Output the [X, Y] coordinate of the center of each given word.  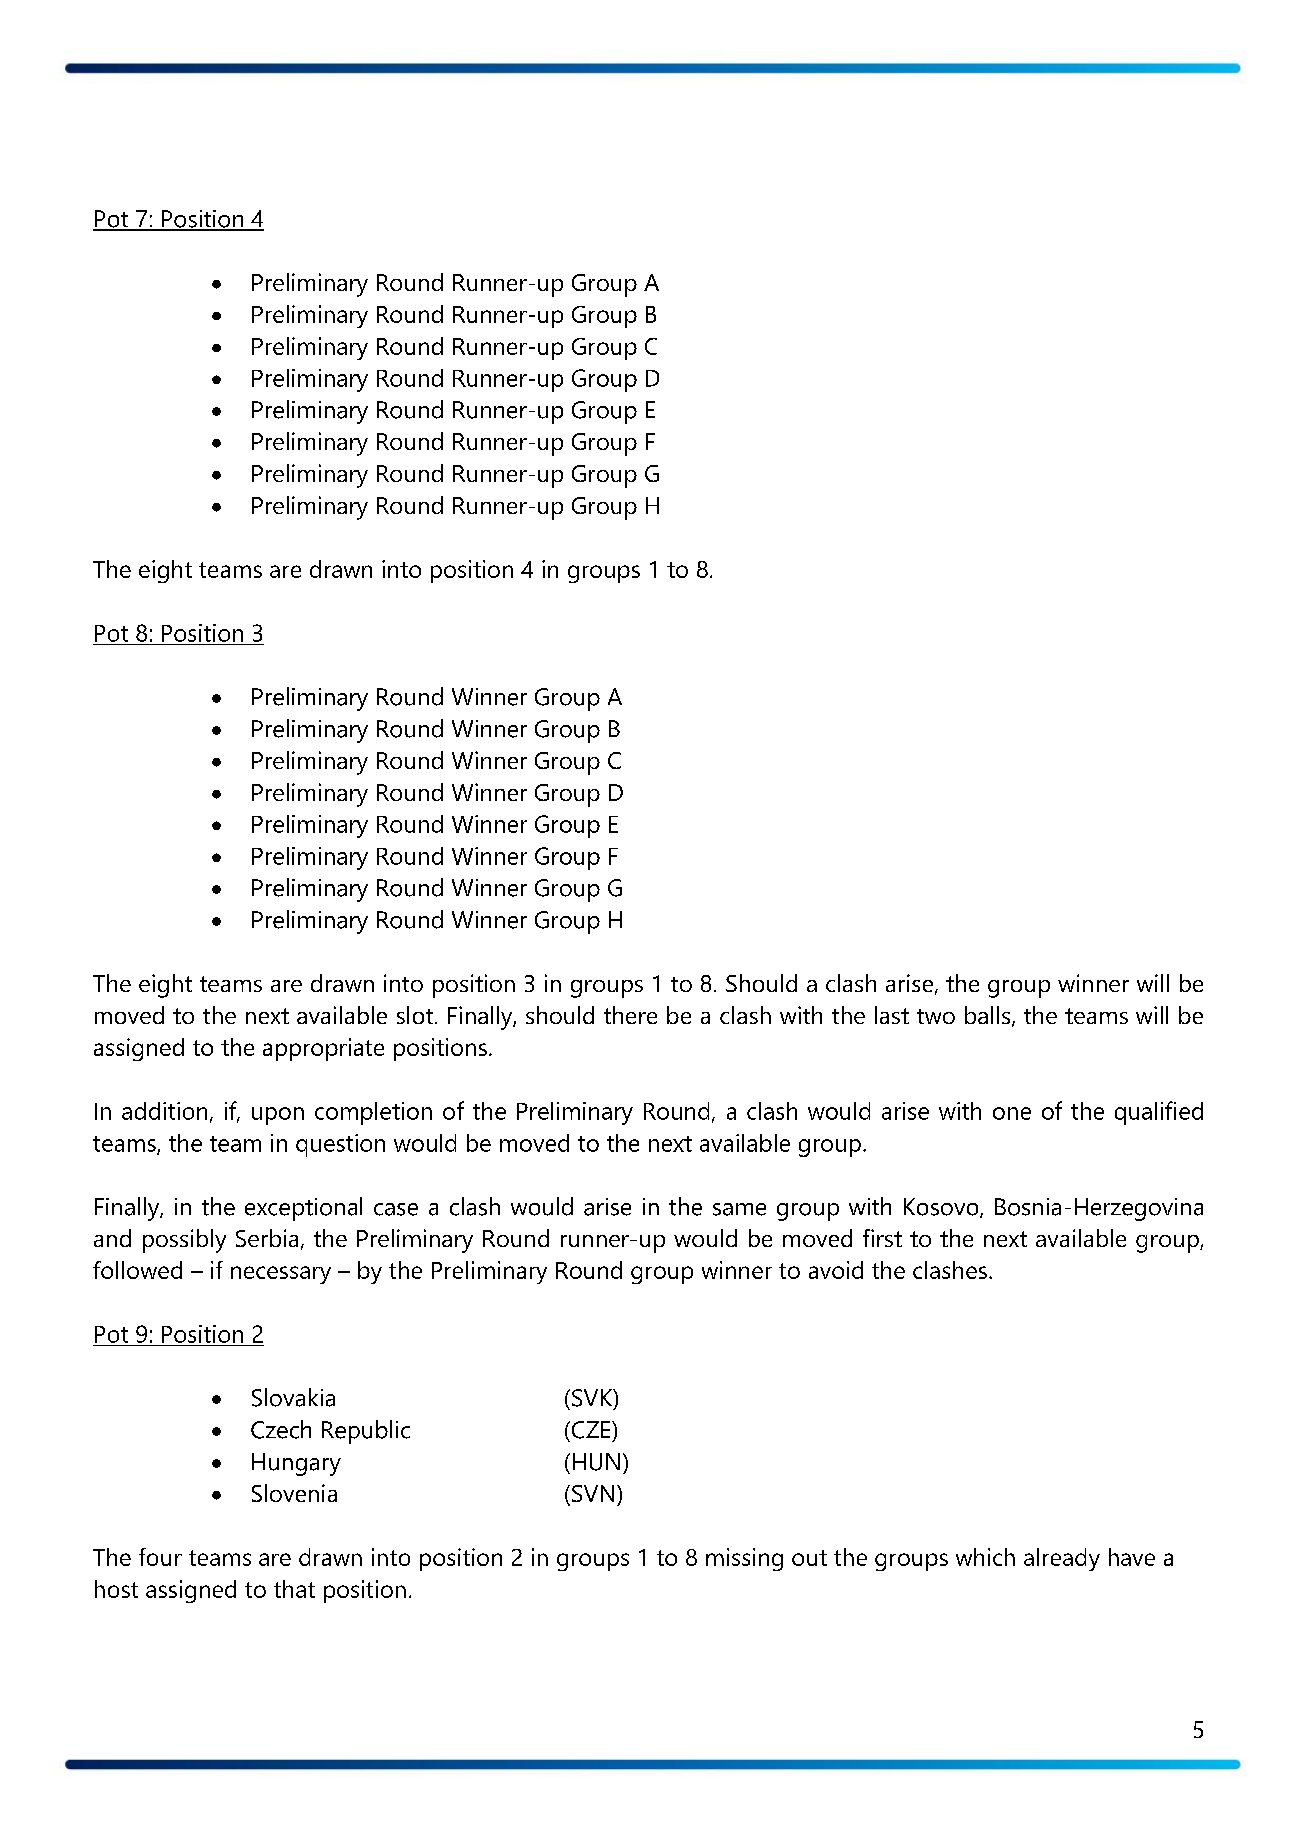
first [882, 1238]
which [985, 1557]
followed [137, 1270]
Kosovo [942, 1208]
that [294, 1589]
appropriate [323, 1049]
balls [989, 1016]
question [340, 1145]
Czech [281, 1429]
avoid [836, 1270]
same [739, 1209]
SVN [593, 1493]
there [630, 1015]
